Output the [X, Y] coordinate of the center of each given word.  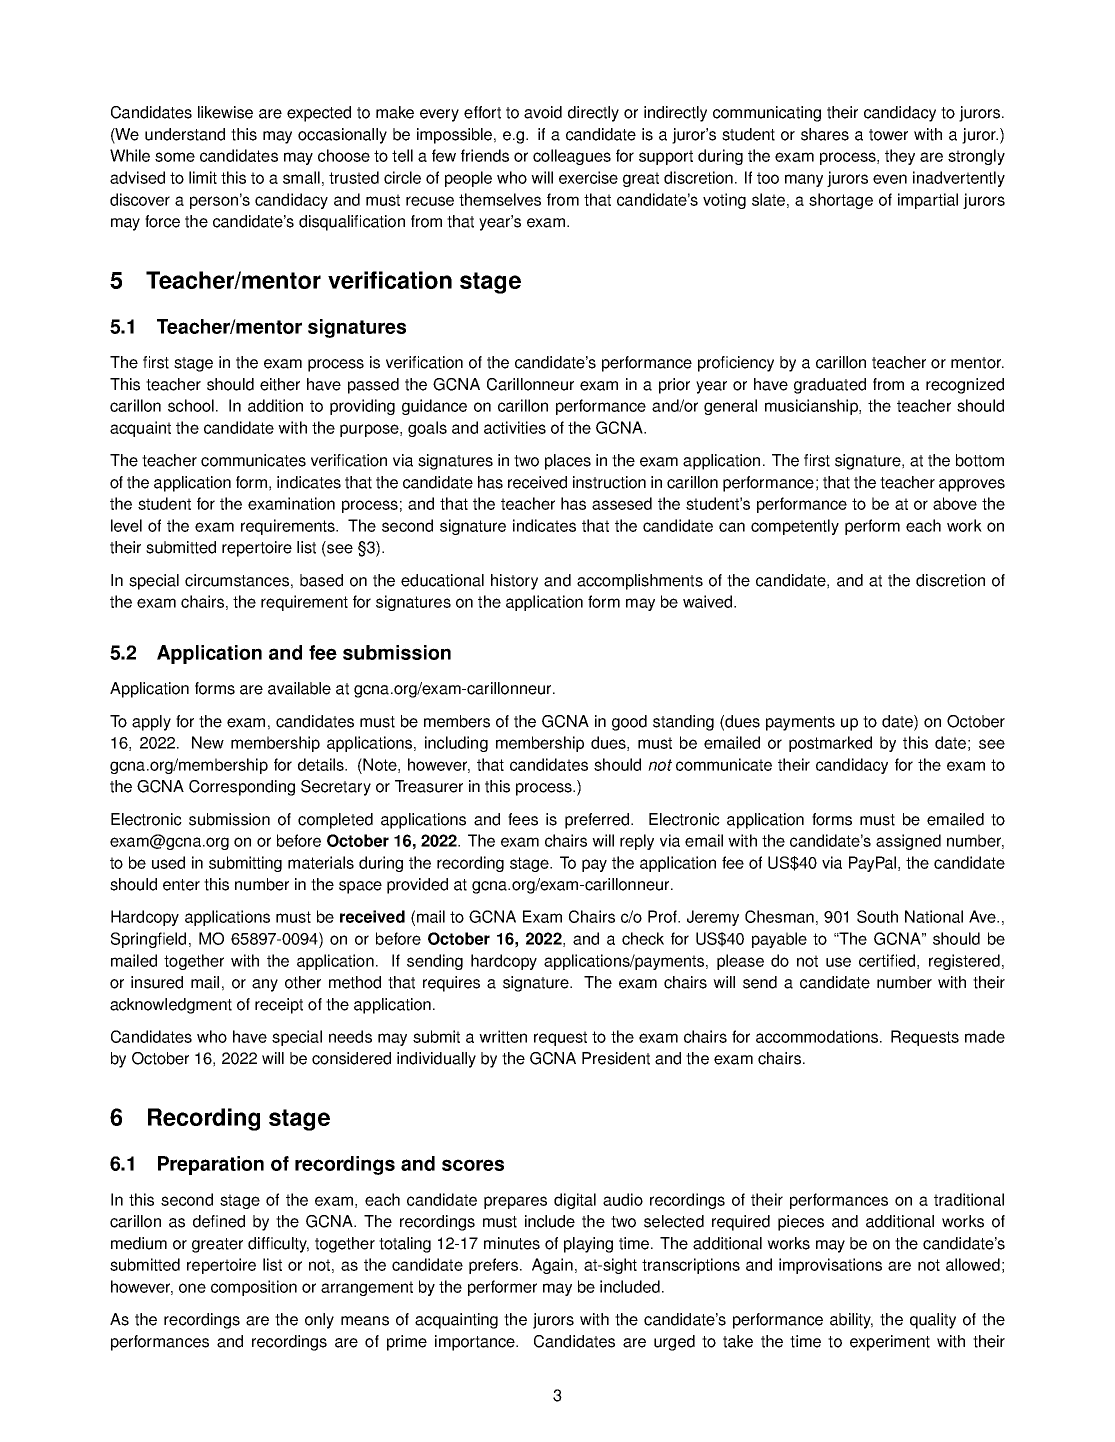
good [629, 723]
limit [203, 177]
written [503, 1036]
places [568, 462]
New [208, 742]
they [900, 157]
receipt [279, 1006]
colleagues [572, 157]
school [191, 405]
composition [254, 1288]
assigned [908, 842]
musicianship [812, 407]
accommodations [818, 1036]
